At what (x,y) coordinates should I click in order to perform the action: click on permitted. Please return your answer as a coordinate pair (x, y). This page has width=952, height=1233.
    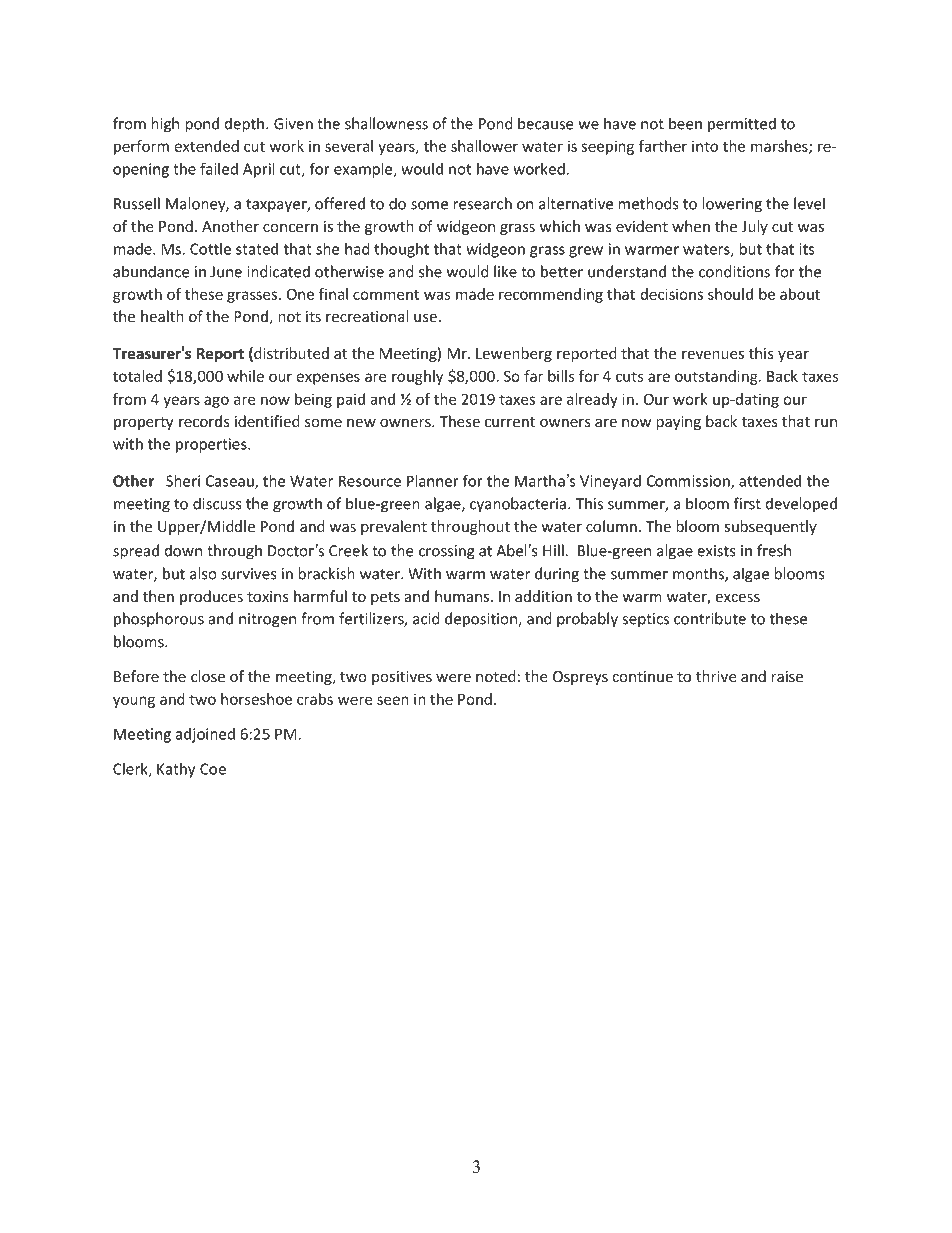
    Looking at the image, I should click on (742, 125).
